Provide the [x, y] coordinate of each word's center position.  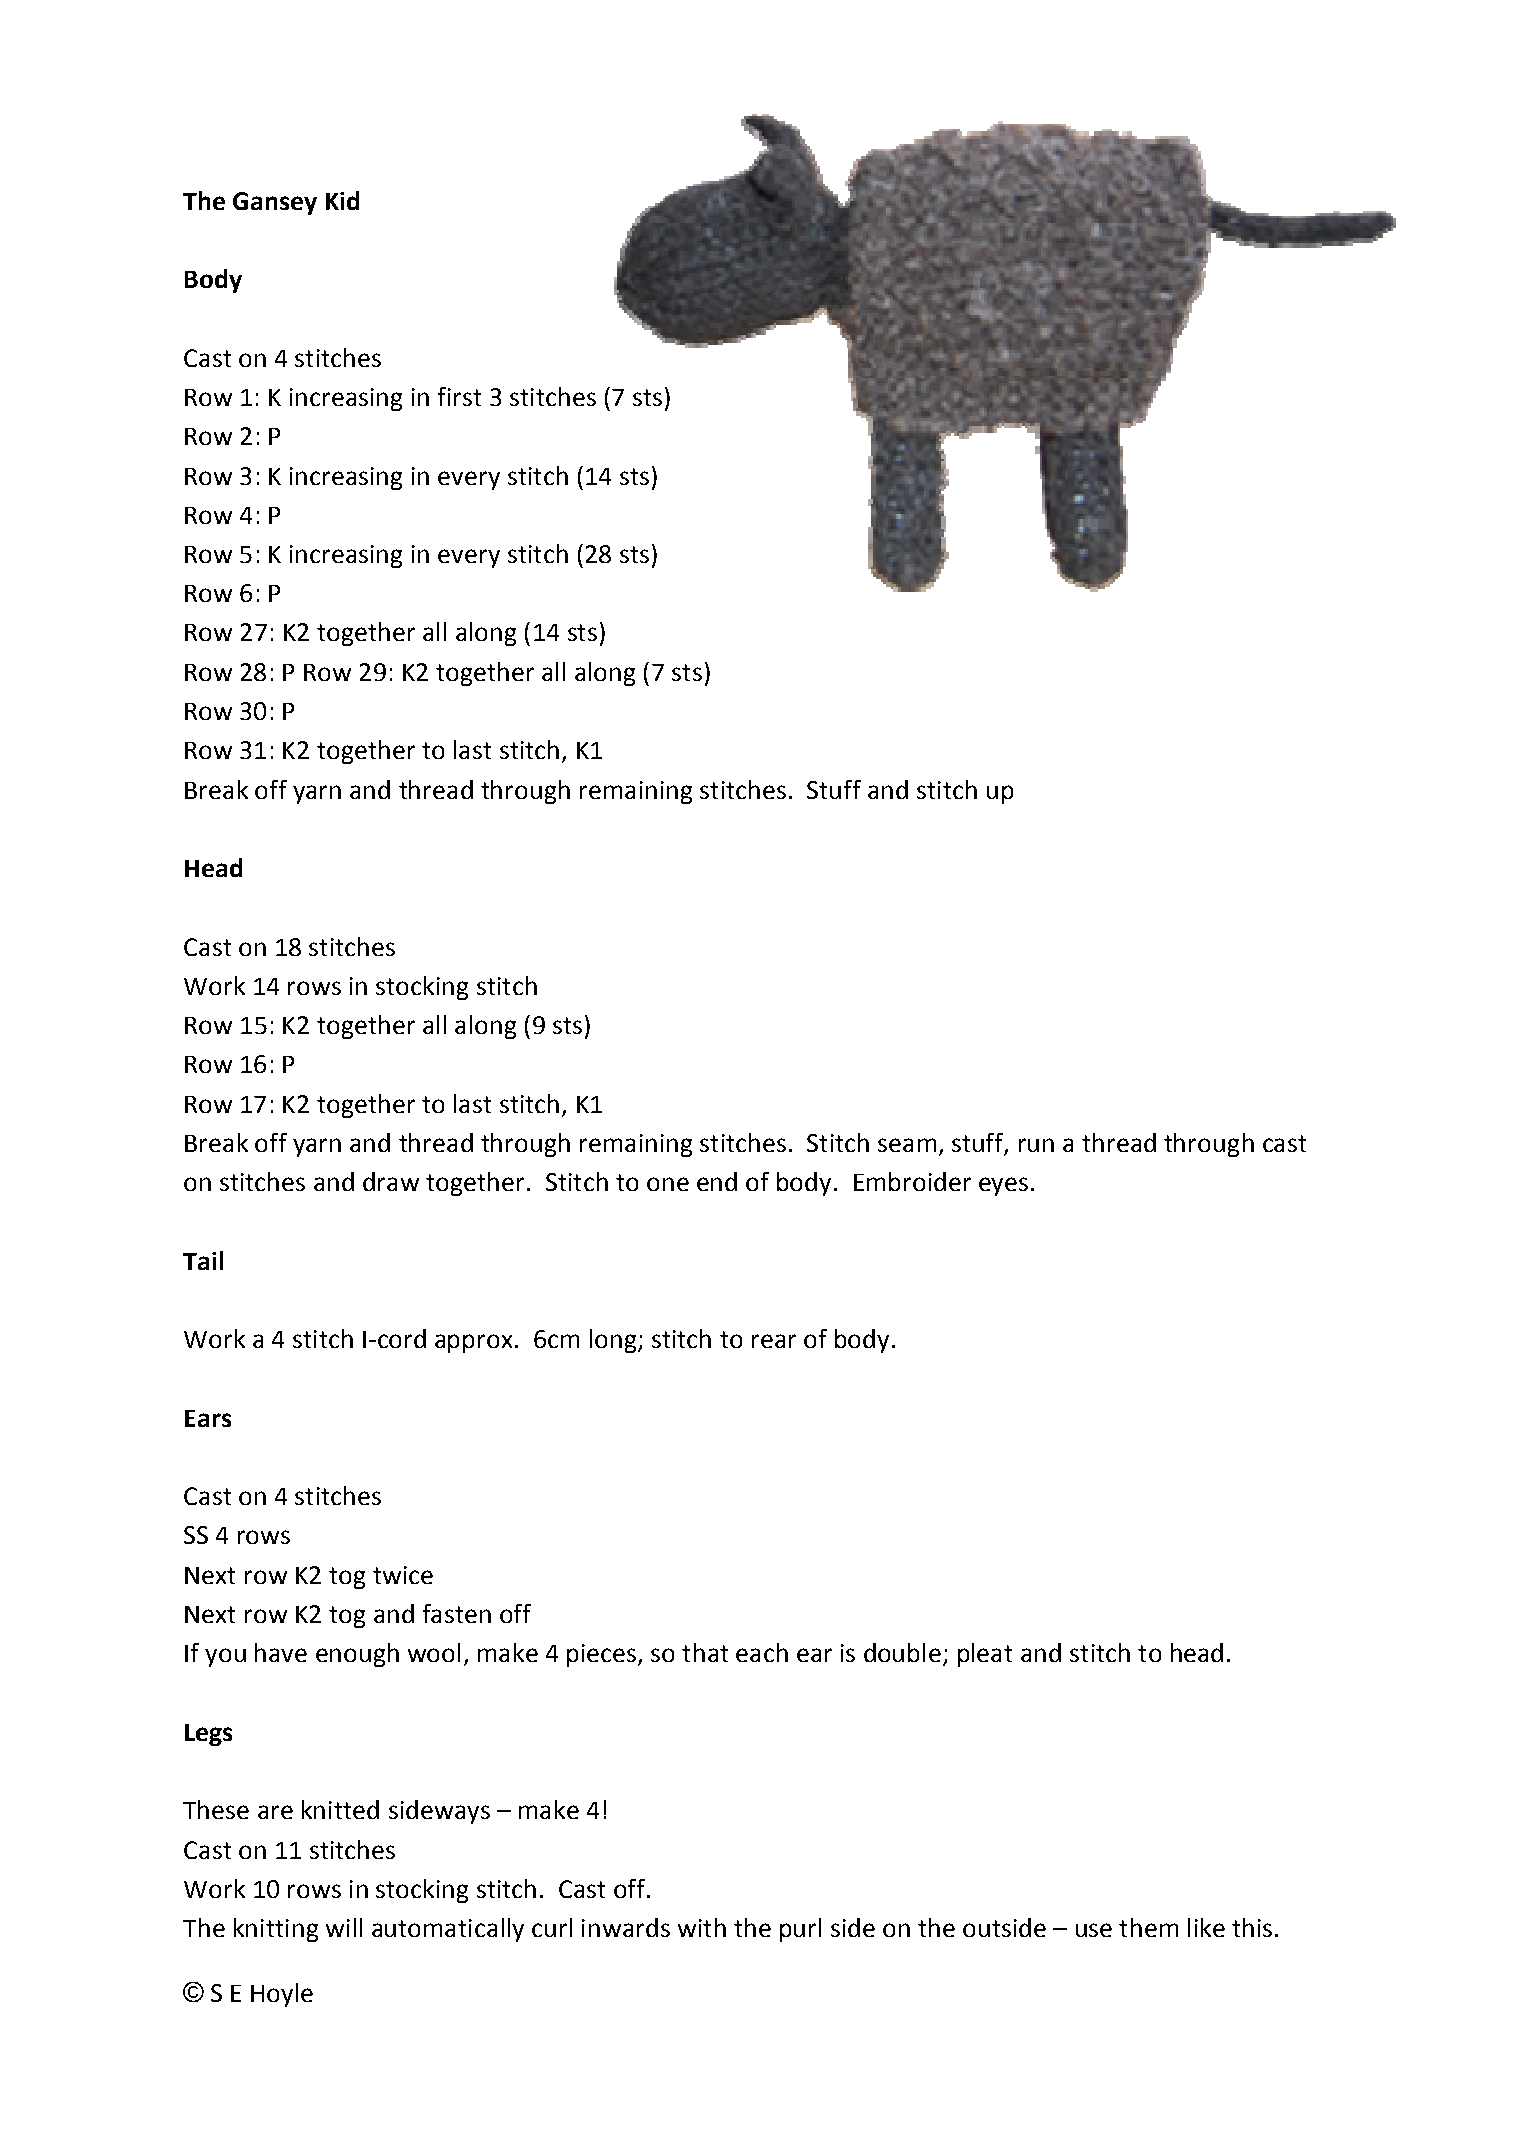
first [459, 396]
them [1148, 1927]
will [344, 1927]
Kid [342, 200]
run [1036, 1145]
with [702, 1927]
